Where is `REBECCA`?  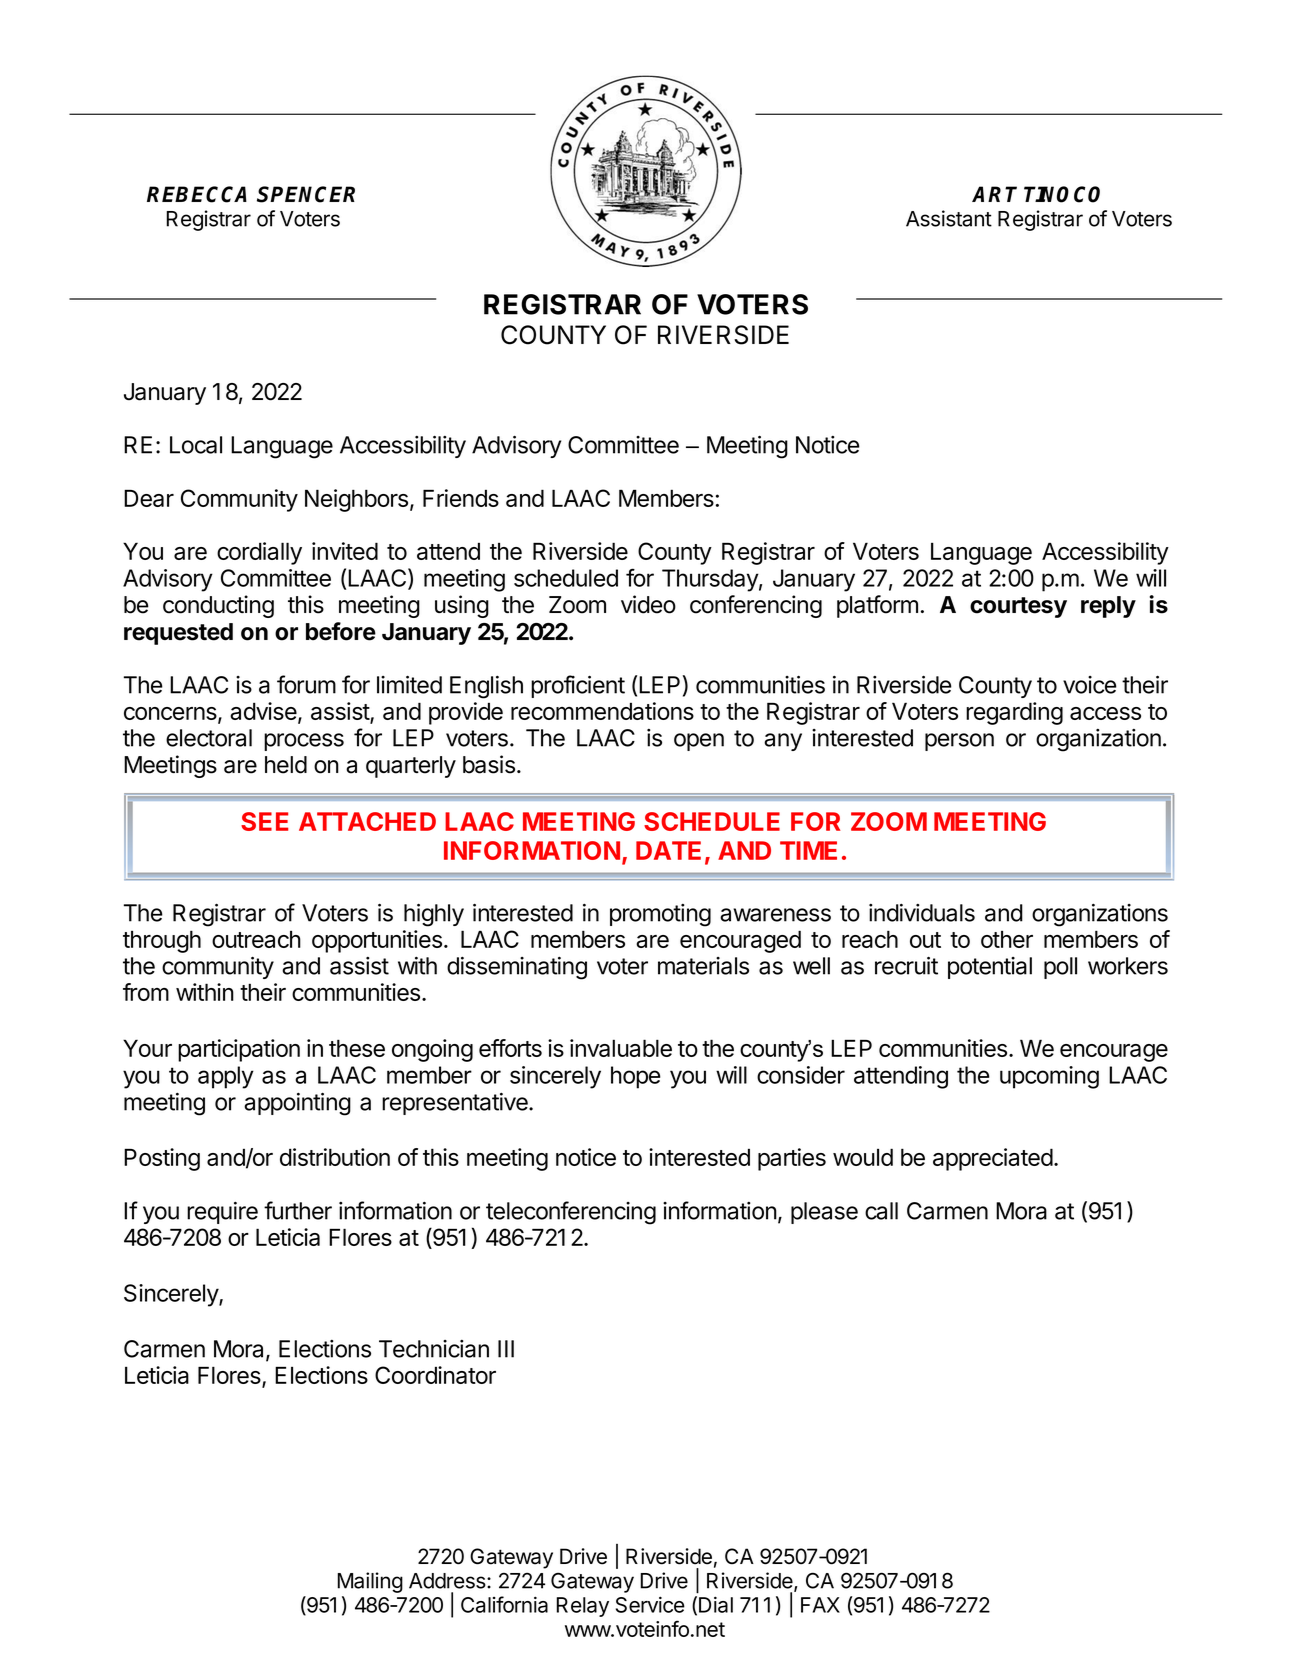
REBECCA is located at coordinates (197, 194).
